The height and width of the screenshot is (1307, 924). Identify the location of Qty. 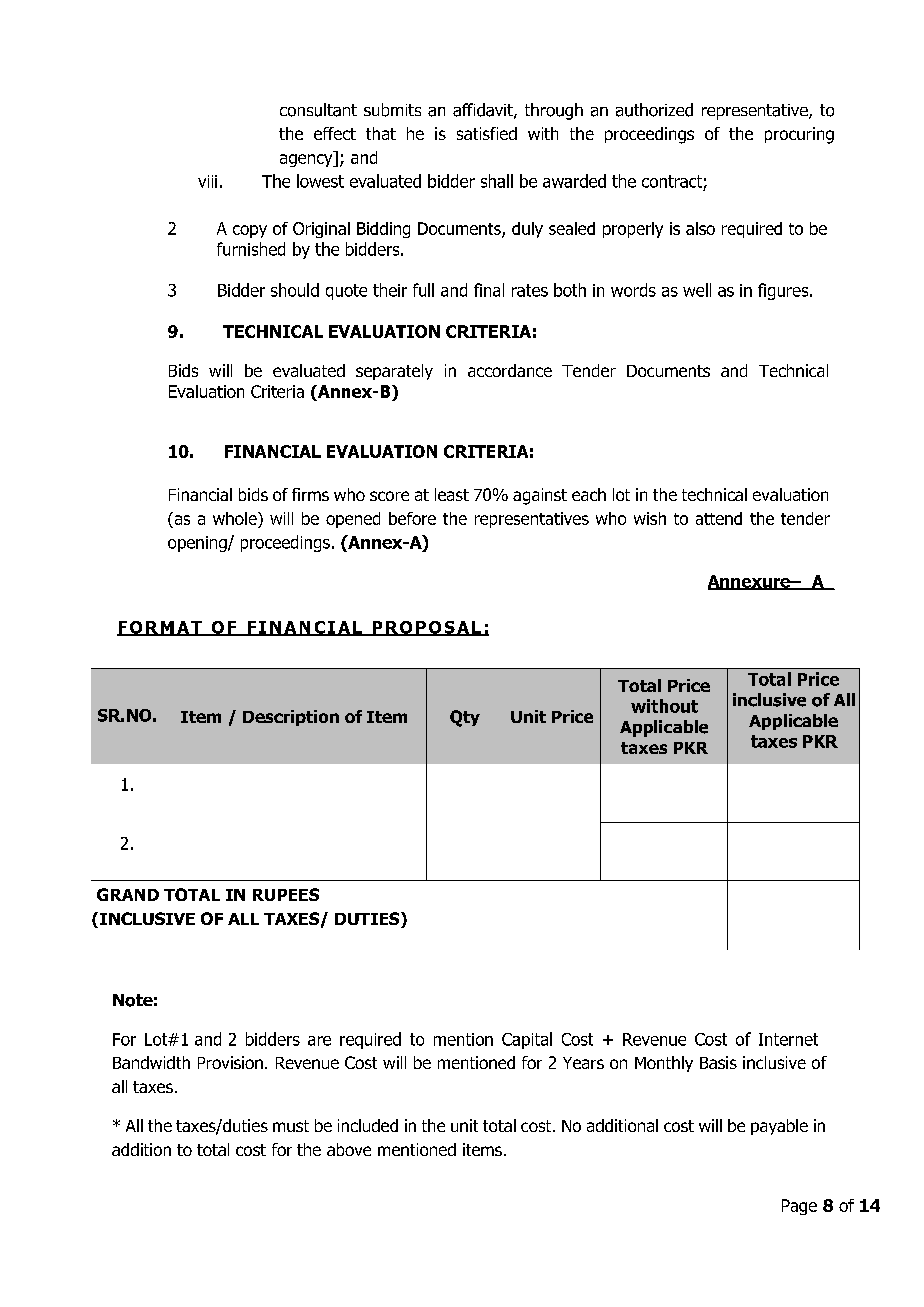
(465, 718).
